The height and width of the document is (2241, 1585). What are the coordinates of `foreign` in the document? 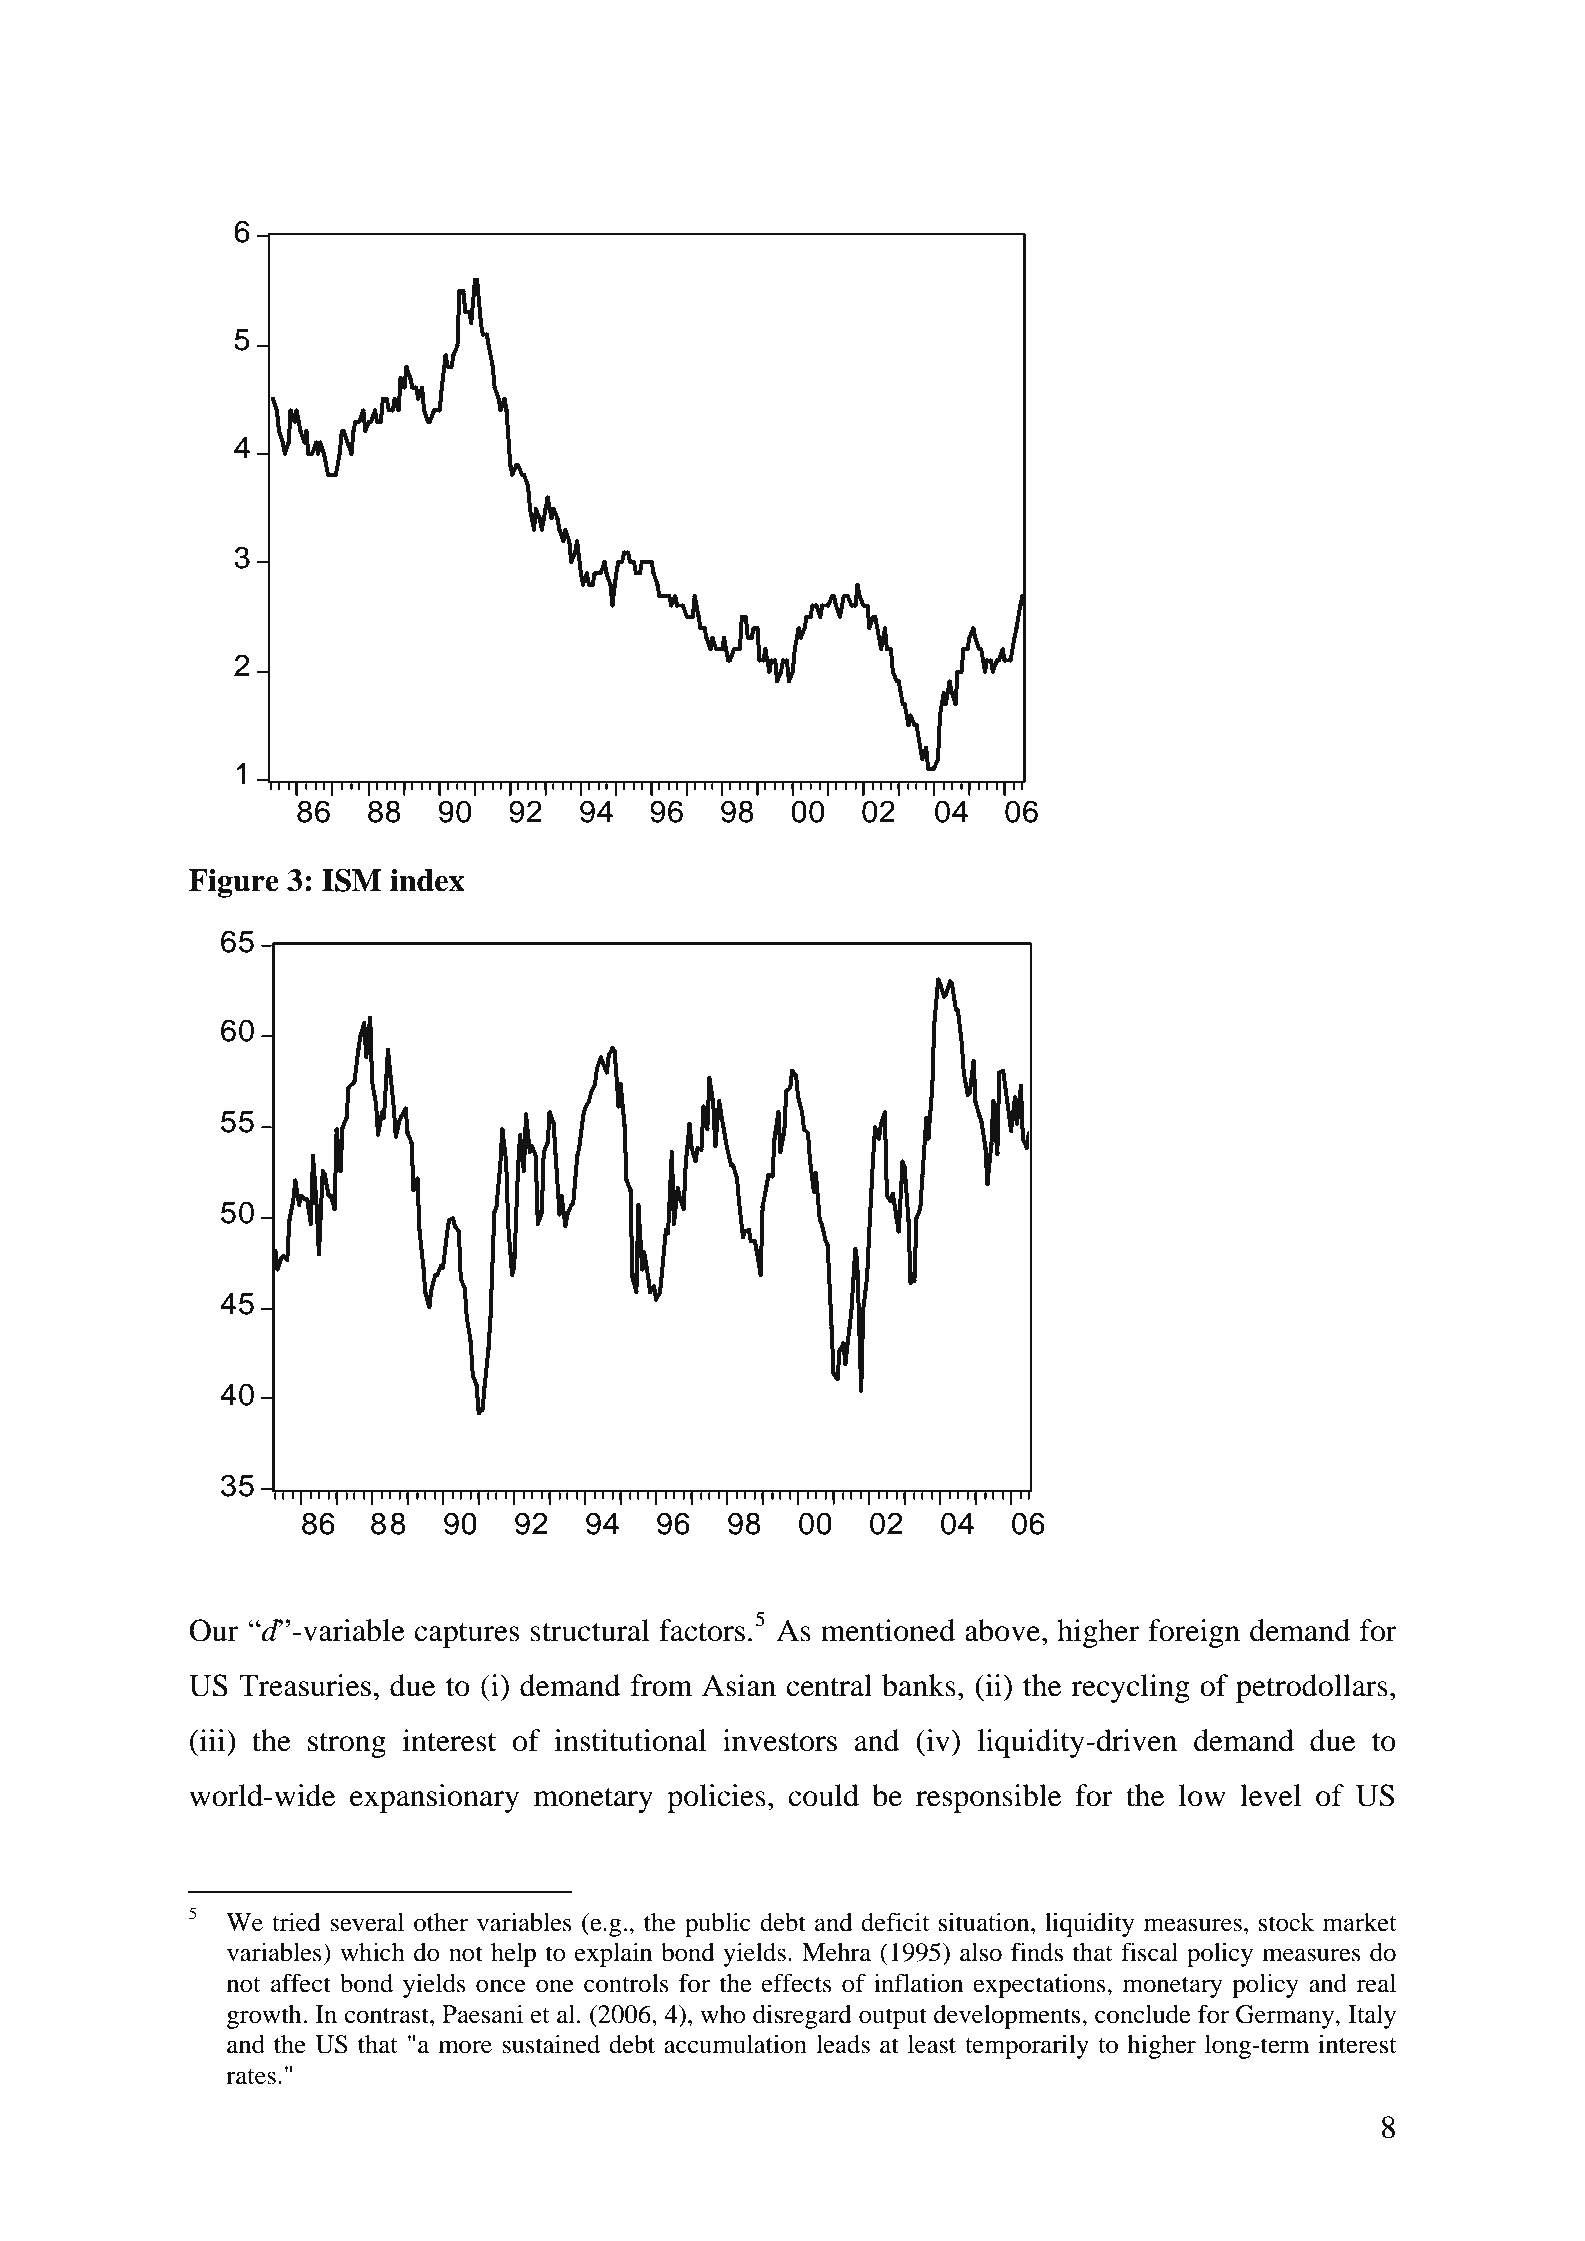 It's located at (1194, 1633).
